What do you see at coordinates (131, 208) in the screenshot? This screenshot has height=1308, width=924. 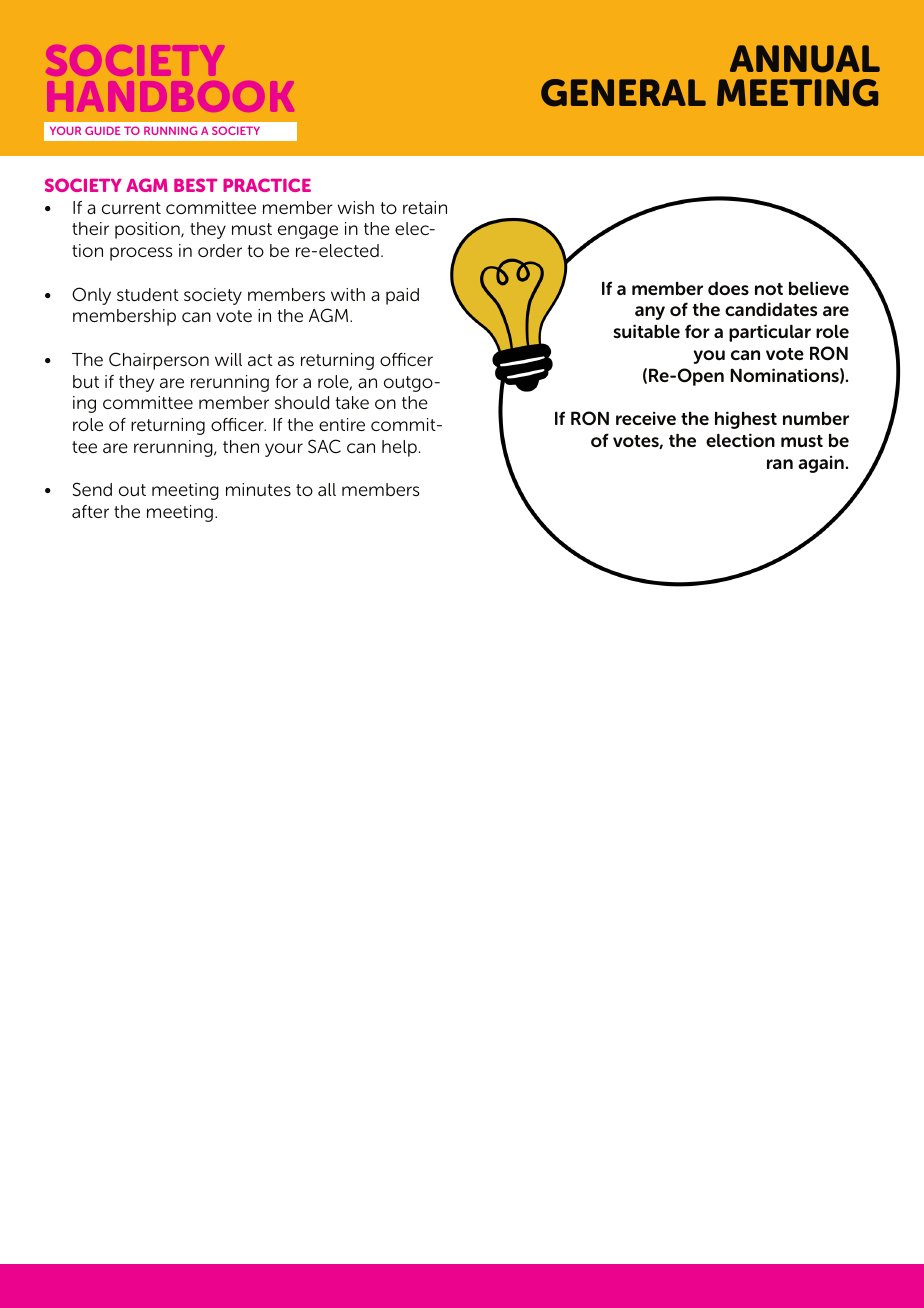 I see `current` at bounding box center [131, 208].
